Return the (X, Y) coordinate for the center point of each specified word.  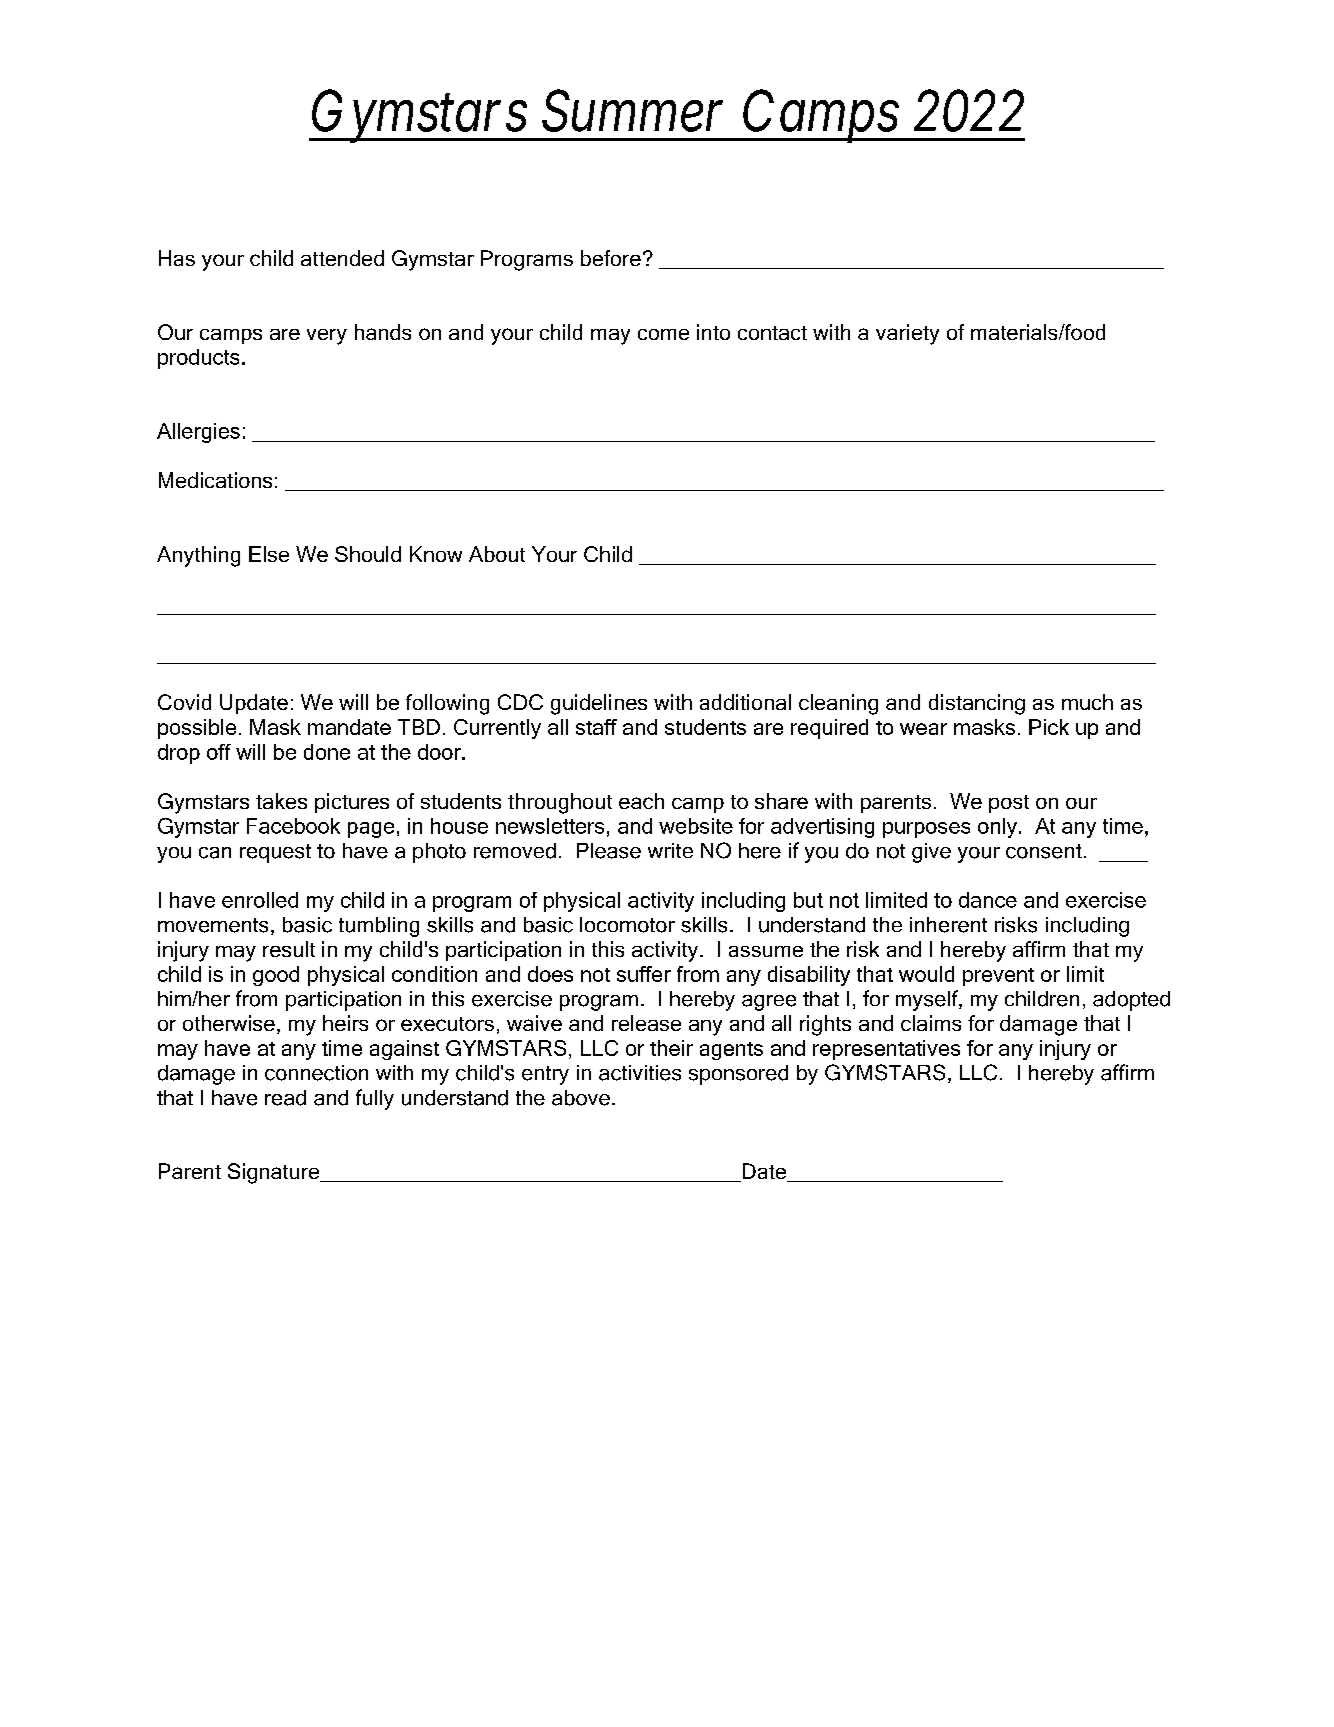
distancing (977, 704)
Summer (632, 111)
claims (931, 1023)
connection (316, 1073)
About (497, 554)
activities (640, 1073)
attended (342, 258)
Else (269, 554)
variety (907, 334)
